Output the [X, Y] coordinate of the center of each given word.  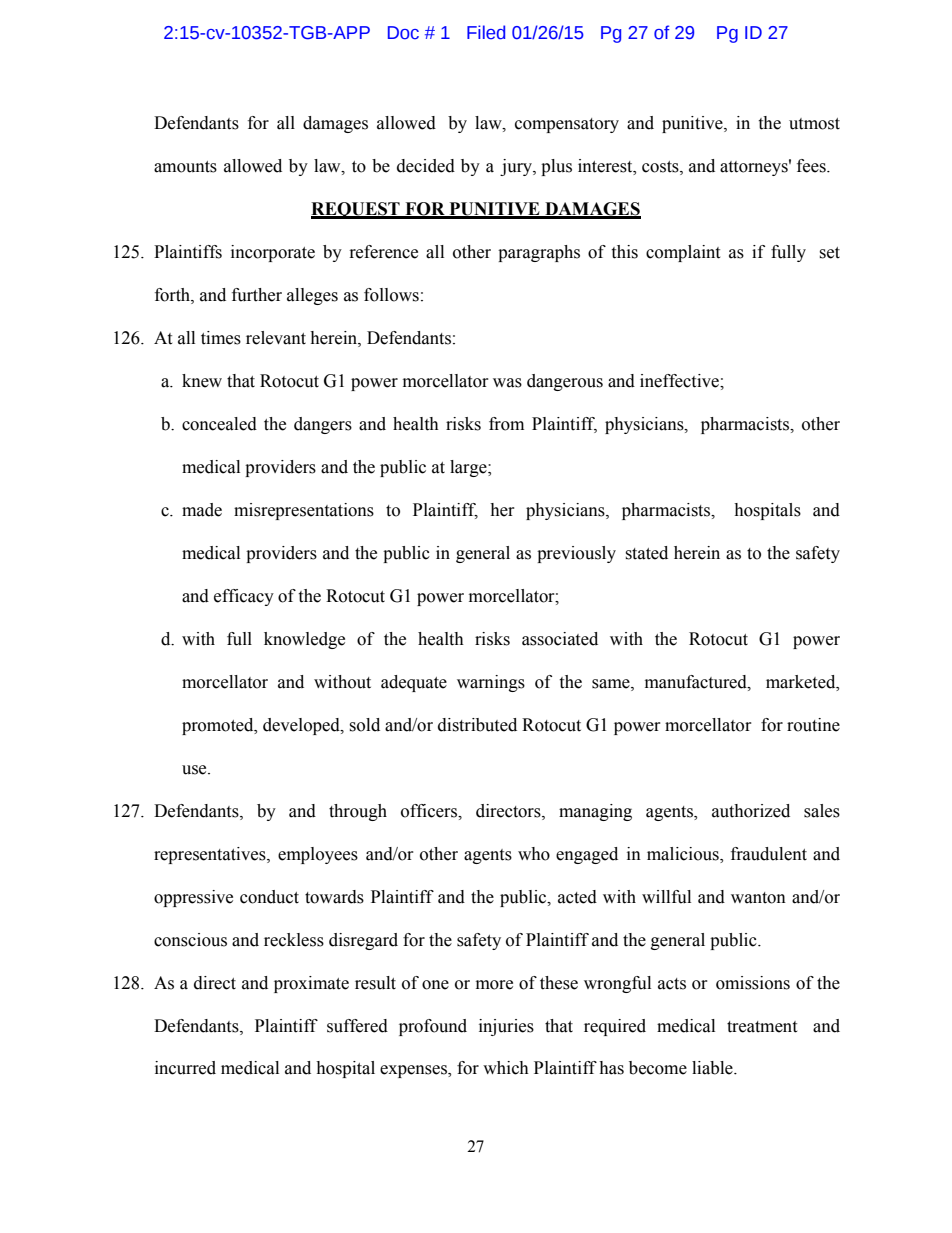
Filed [486, 32]
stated [646, 553]
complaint [683, 253]
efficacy [244, 597]
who [534, 854]
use [195, 770]
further [257, 295]
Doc [403, 33]
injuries [506, 1027]
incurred [185, 1068]
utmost [814, 124]
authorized [751, 811]
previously [576, 554]
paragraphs [539, 253]
